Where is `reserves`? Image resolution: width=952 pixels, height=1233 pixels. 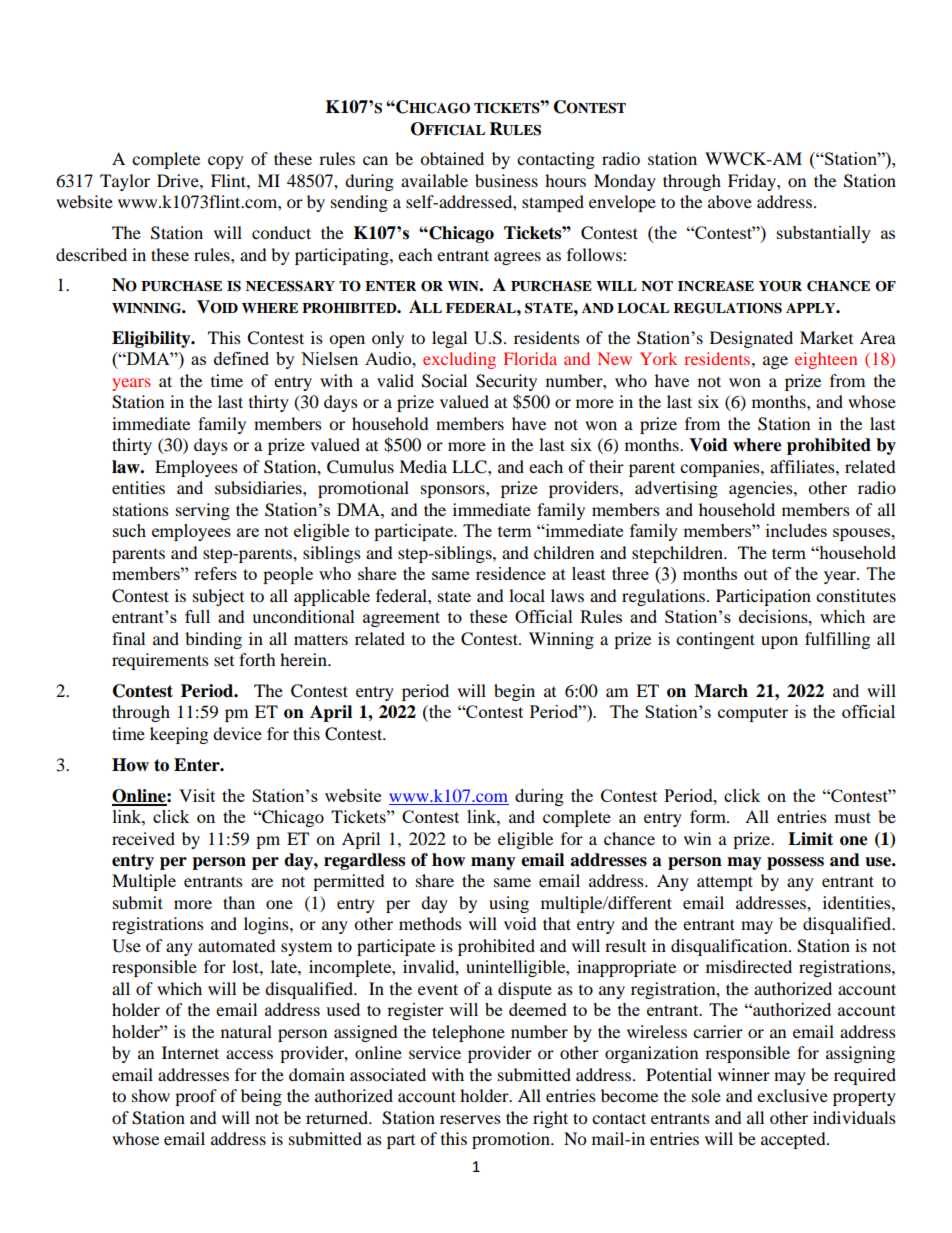 reserves is located at coordinates (470, 1119).
